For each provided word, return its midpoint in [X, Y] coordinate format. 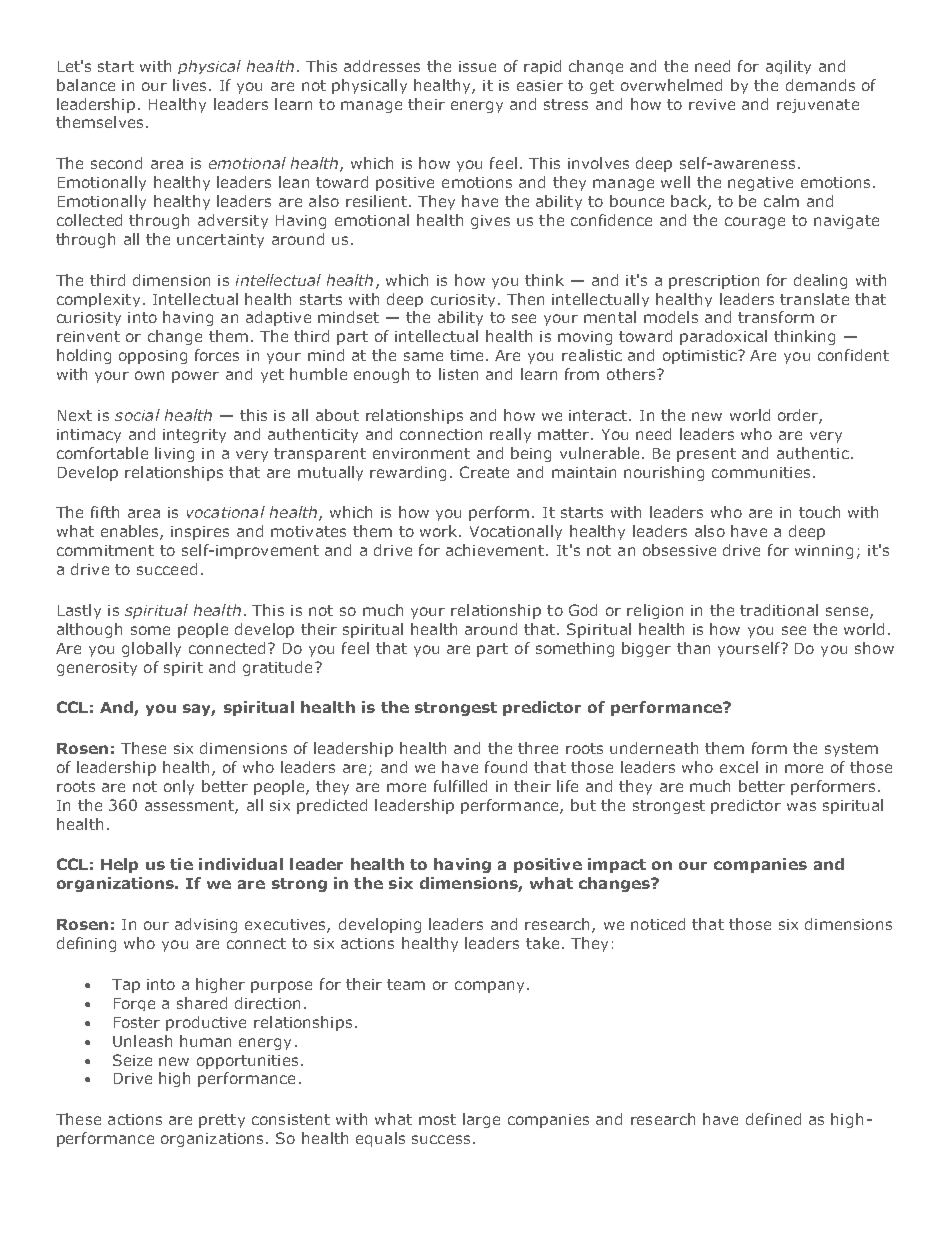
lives [189, 85]
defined [773, 1119]
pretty [222, 1121]
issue [477, 66]
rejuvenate [818, 106]
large [481, 1120]
